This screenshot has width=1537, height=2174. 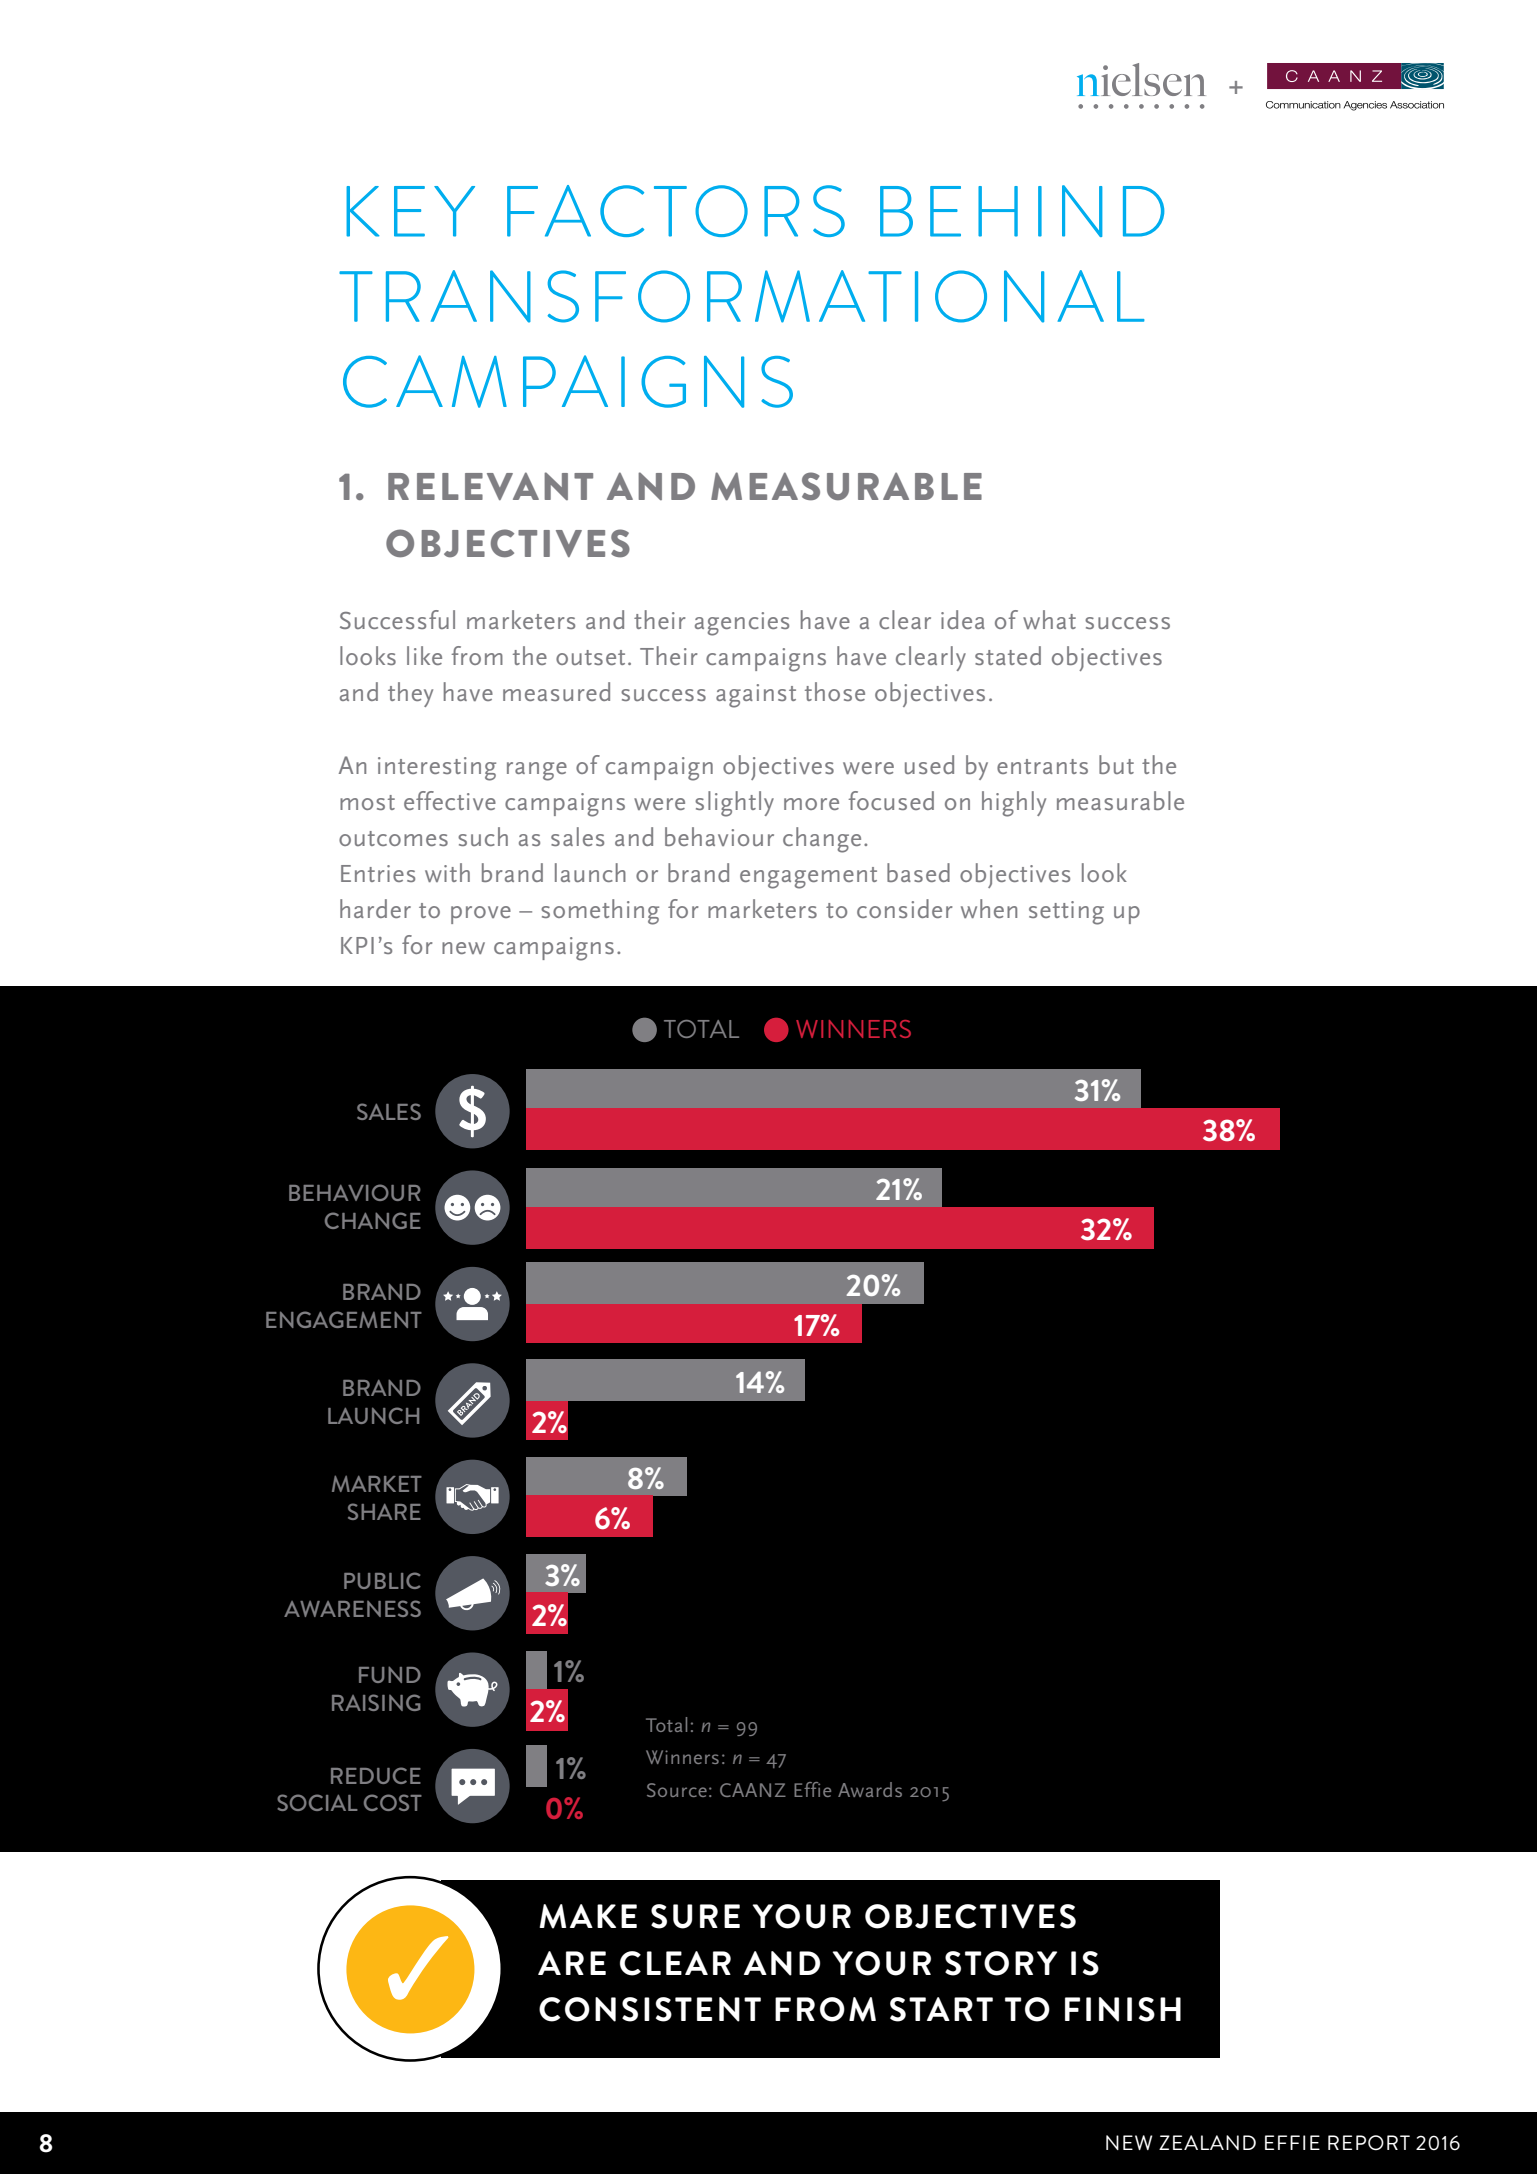 What do you see at coordinates (904, 908) in the screenshot?
I see `consider` at bounding box center [904, 908].
